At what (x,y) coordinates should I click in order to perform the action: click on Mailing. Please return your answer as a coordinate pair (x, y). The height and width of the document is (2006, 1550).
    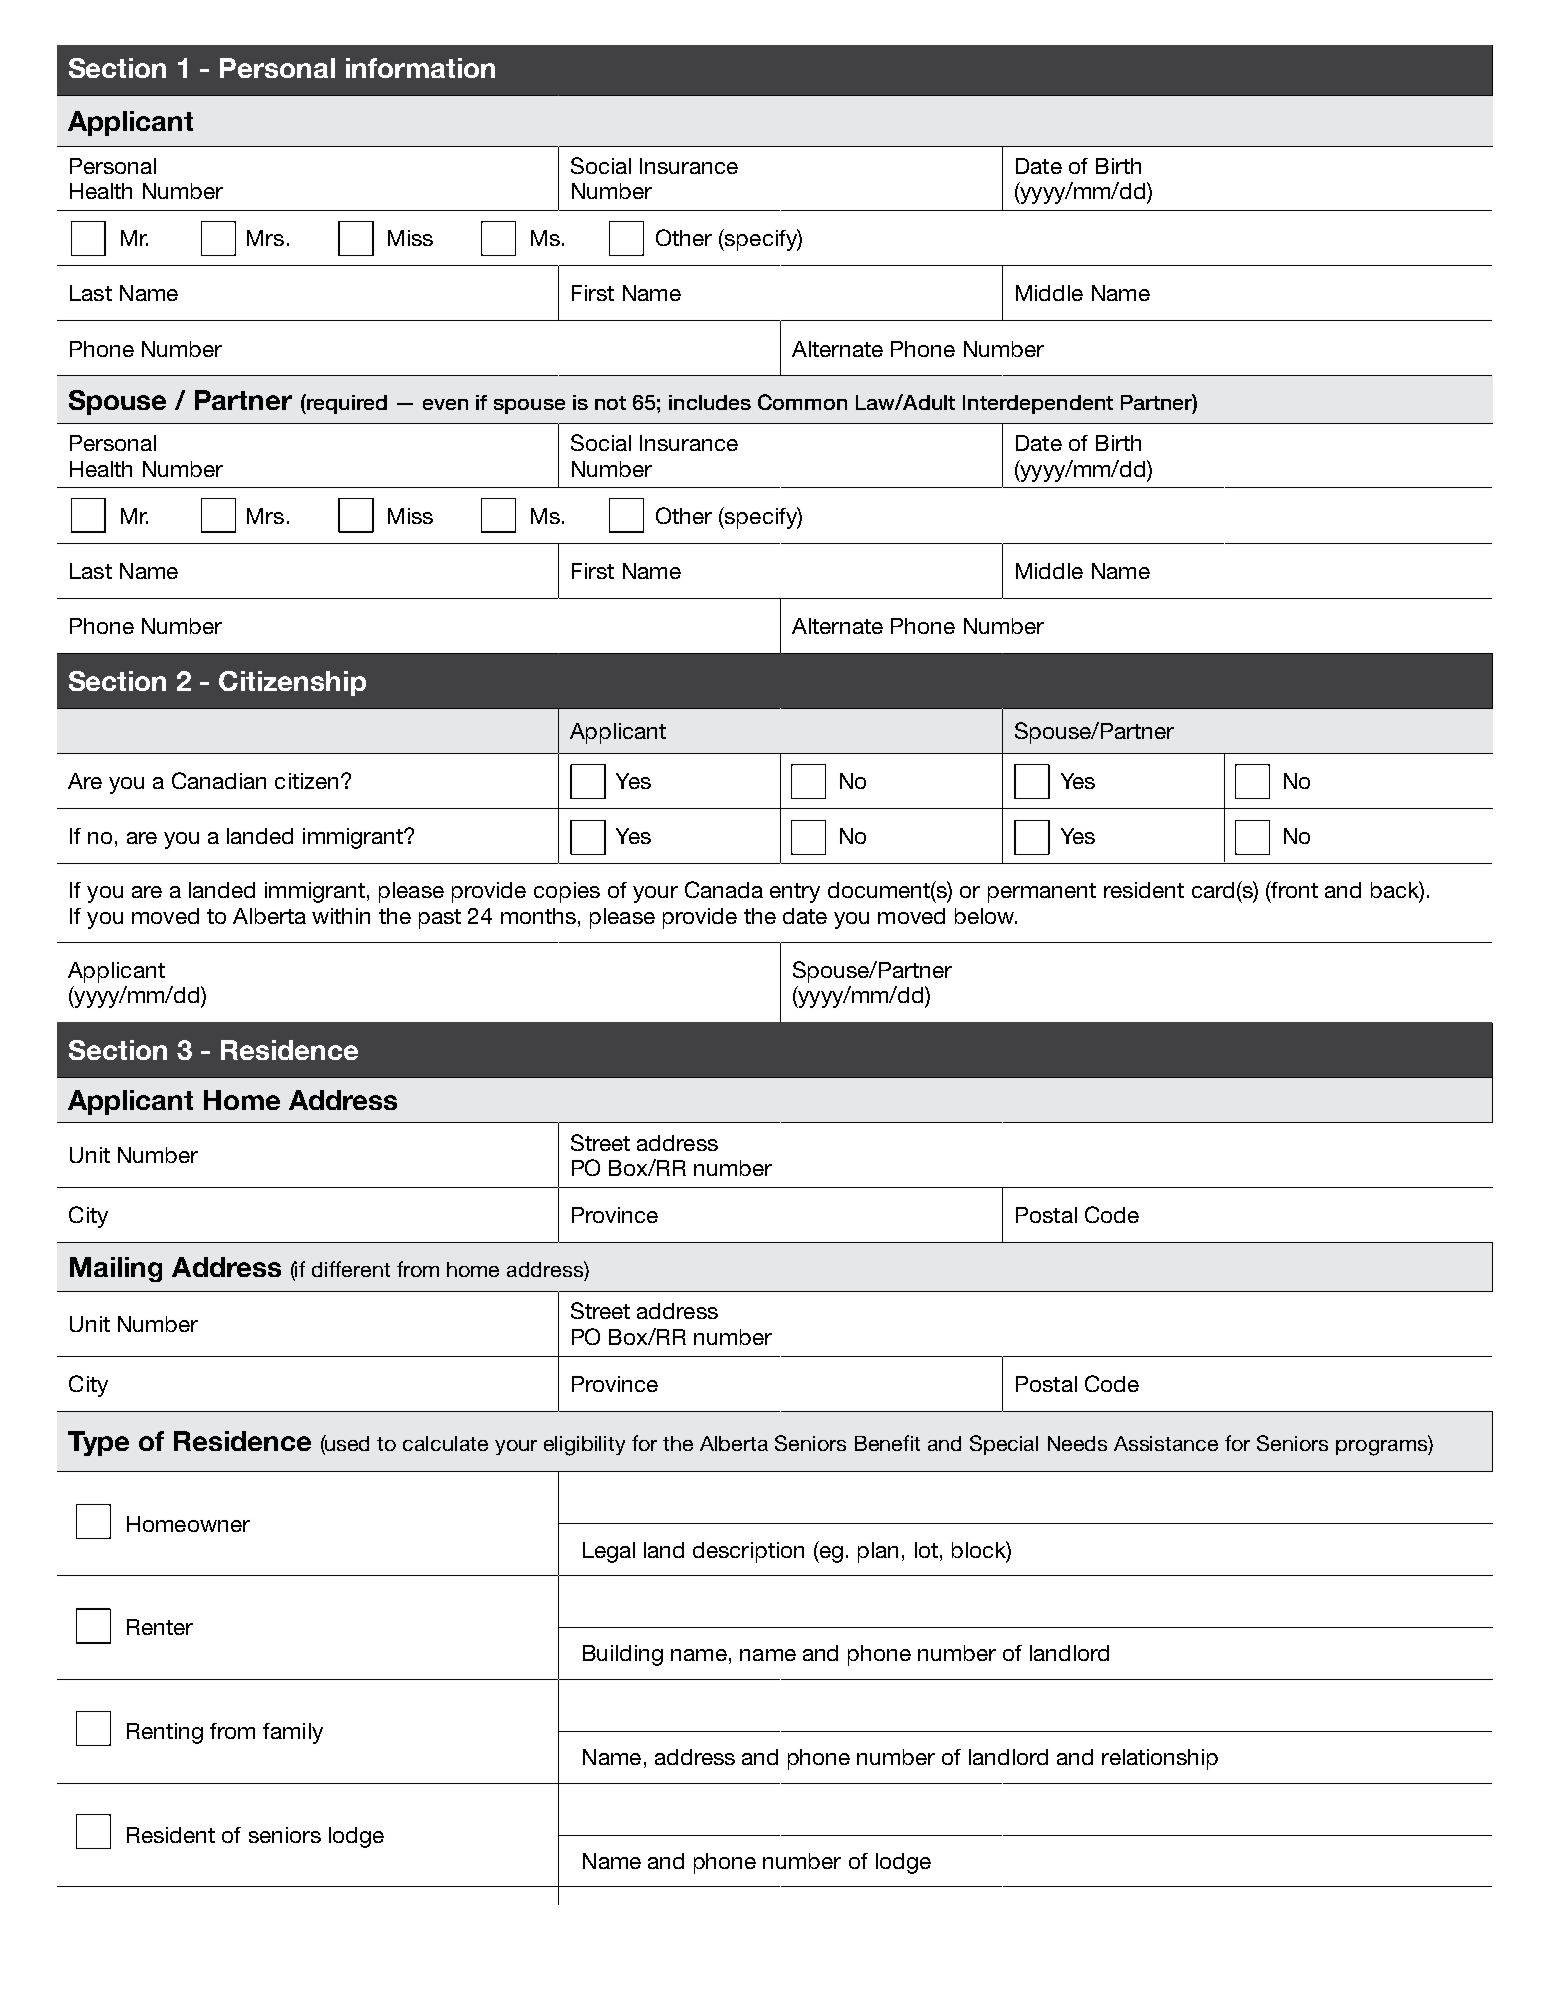
    Looking at the image, I should click on (116, 1269).
